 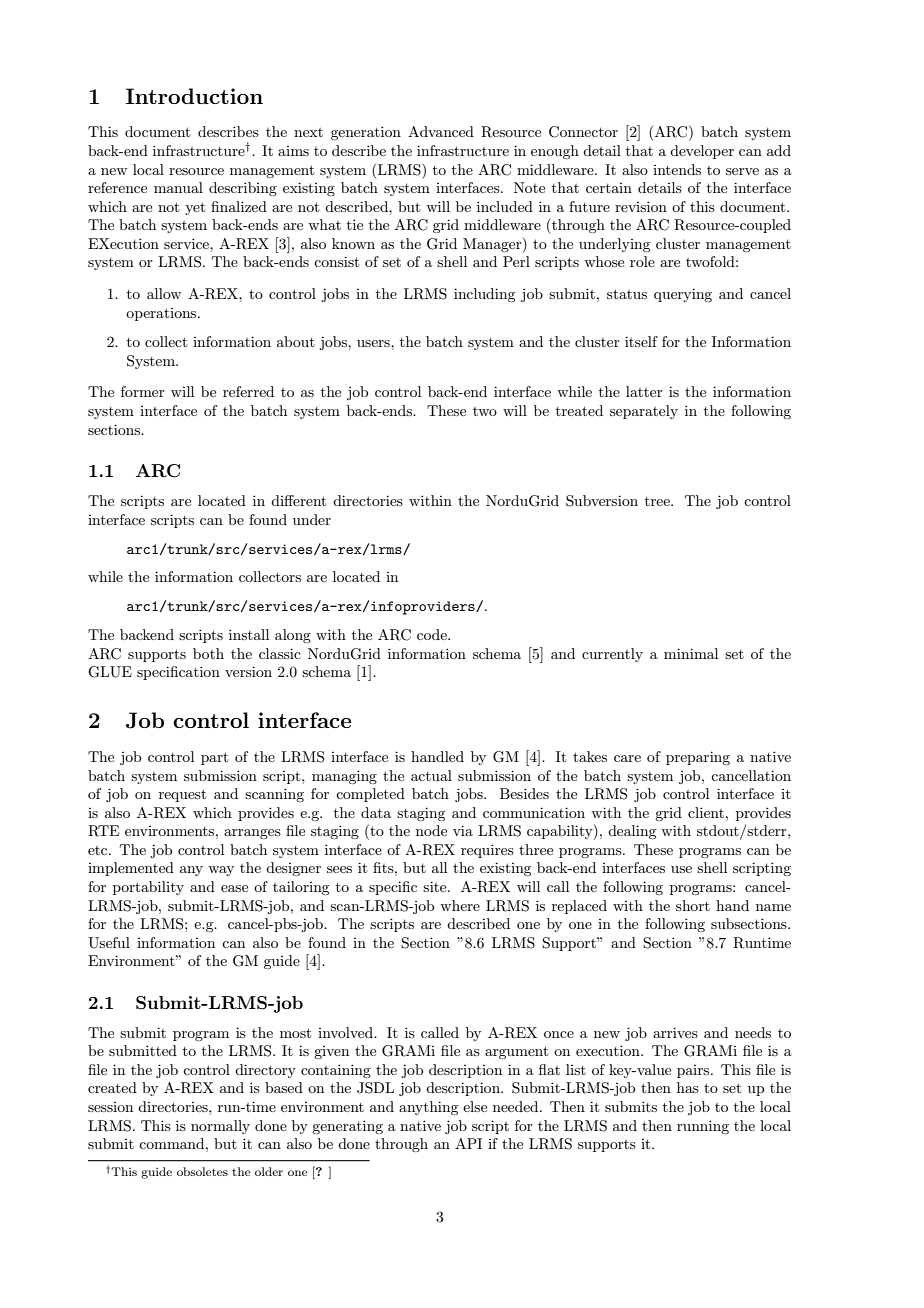 What do you see at coordinates (441, 131) in the screenshot?
I see `Advanced` at bounding box center [441, 131].
